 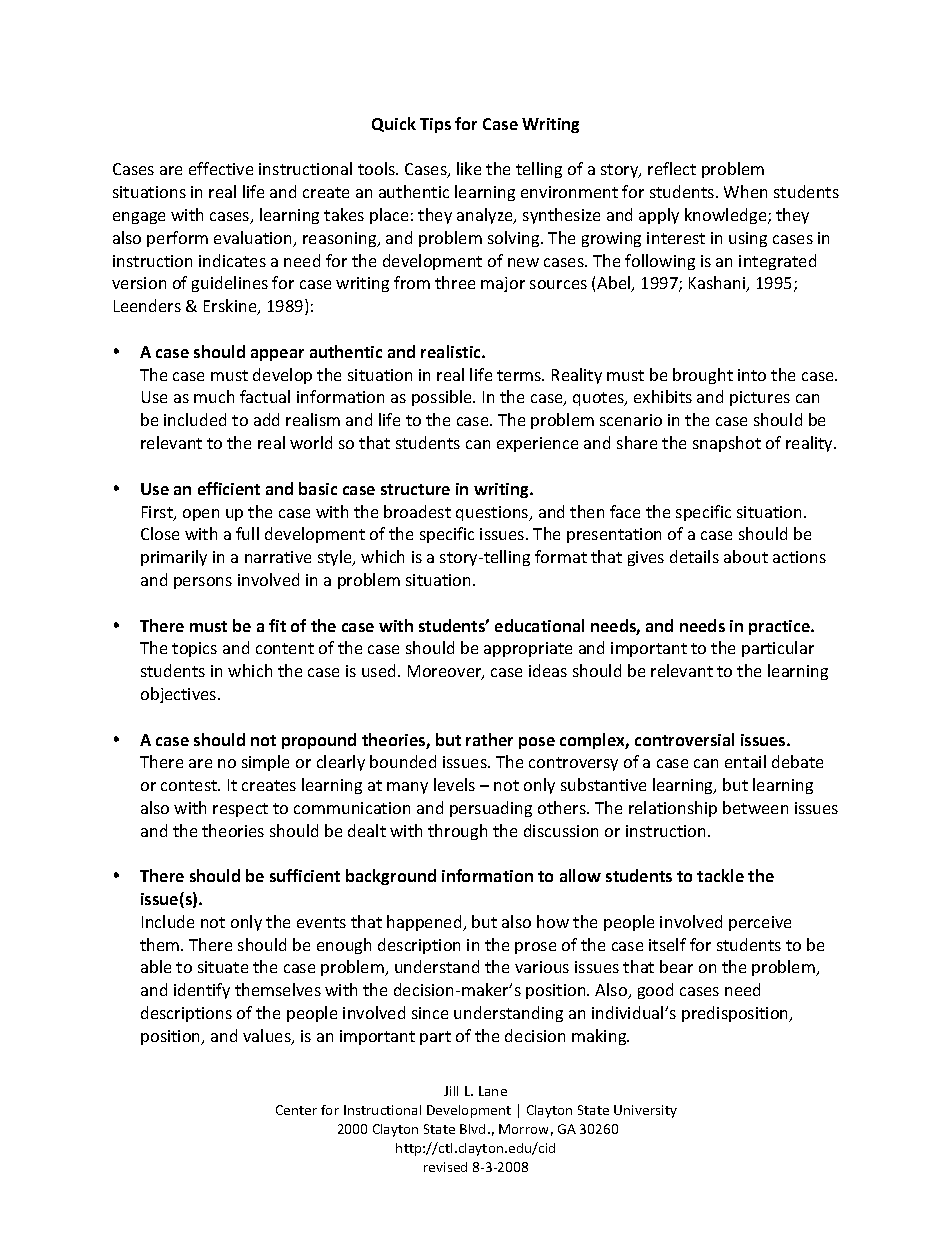 What do you see at coordinates (221, 168) in the screenshot?
I see `effective` at bounding box center [221, 168].
